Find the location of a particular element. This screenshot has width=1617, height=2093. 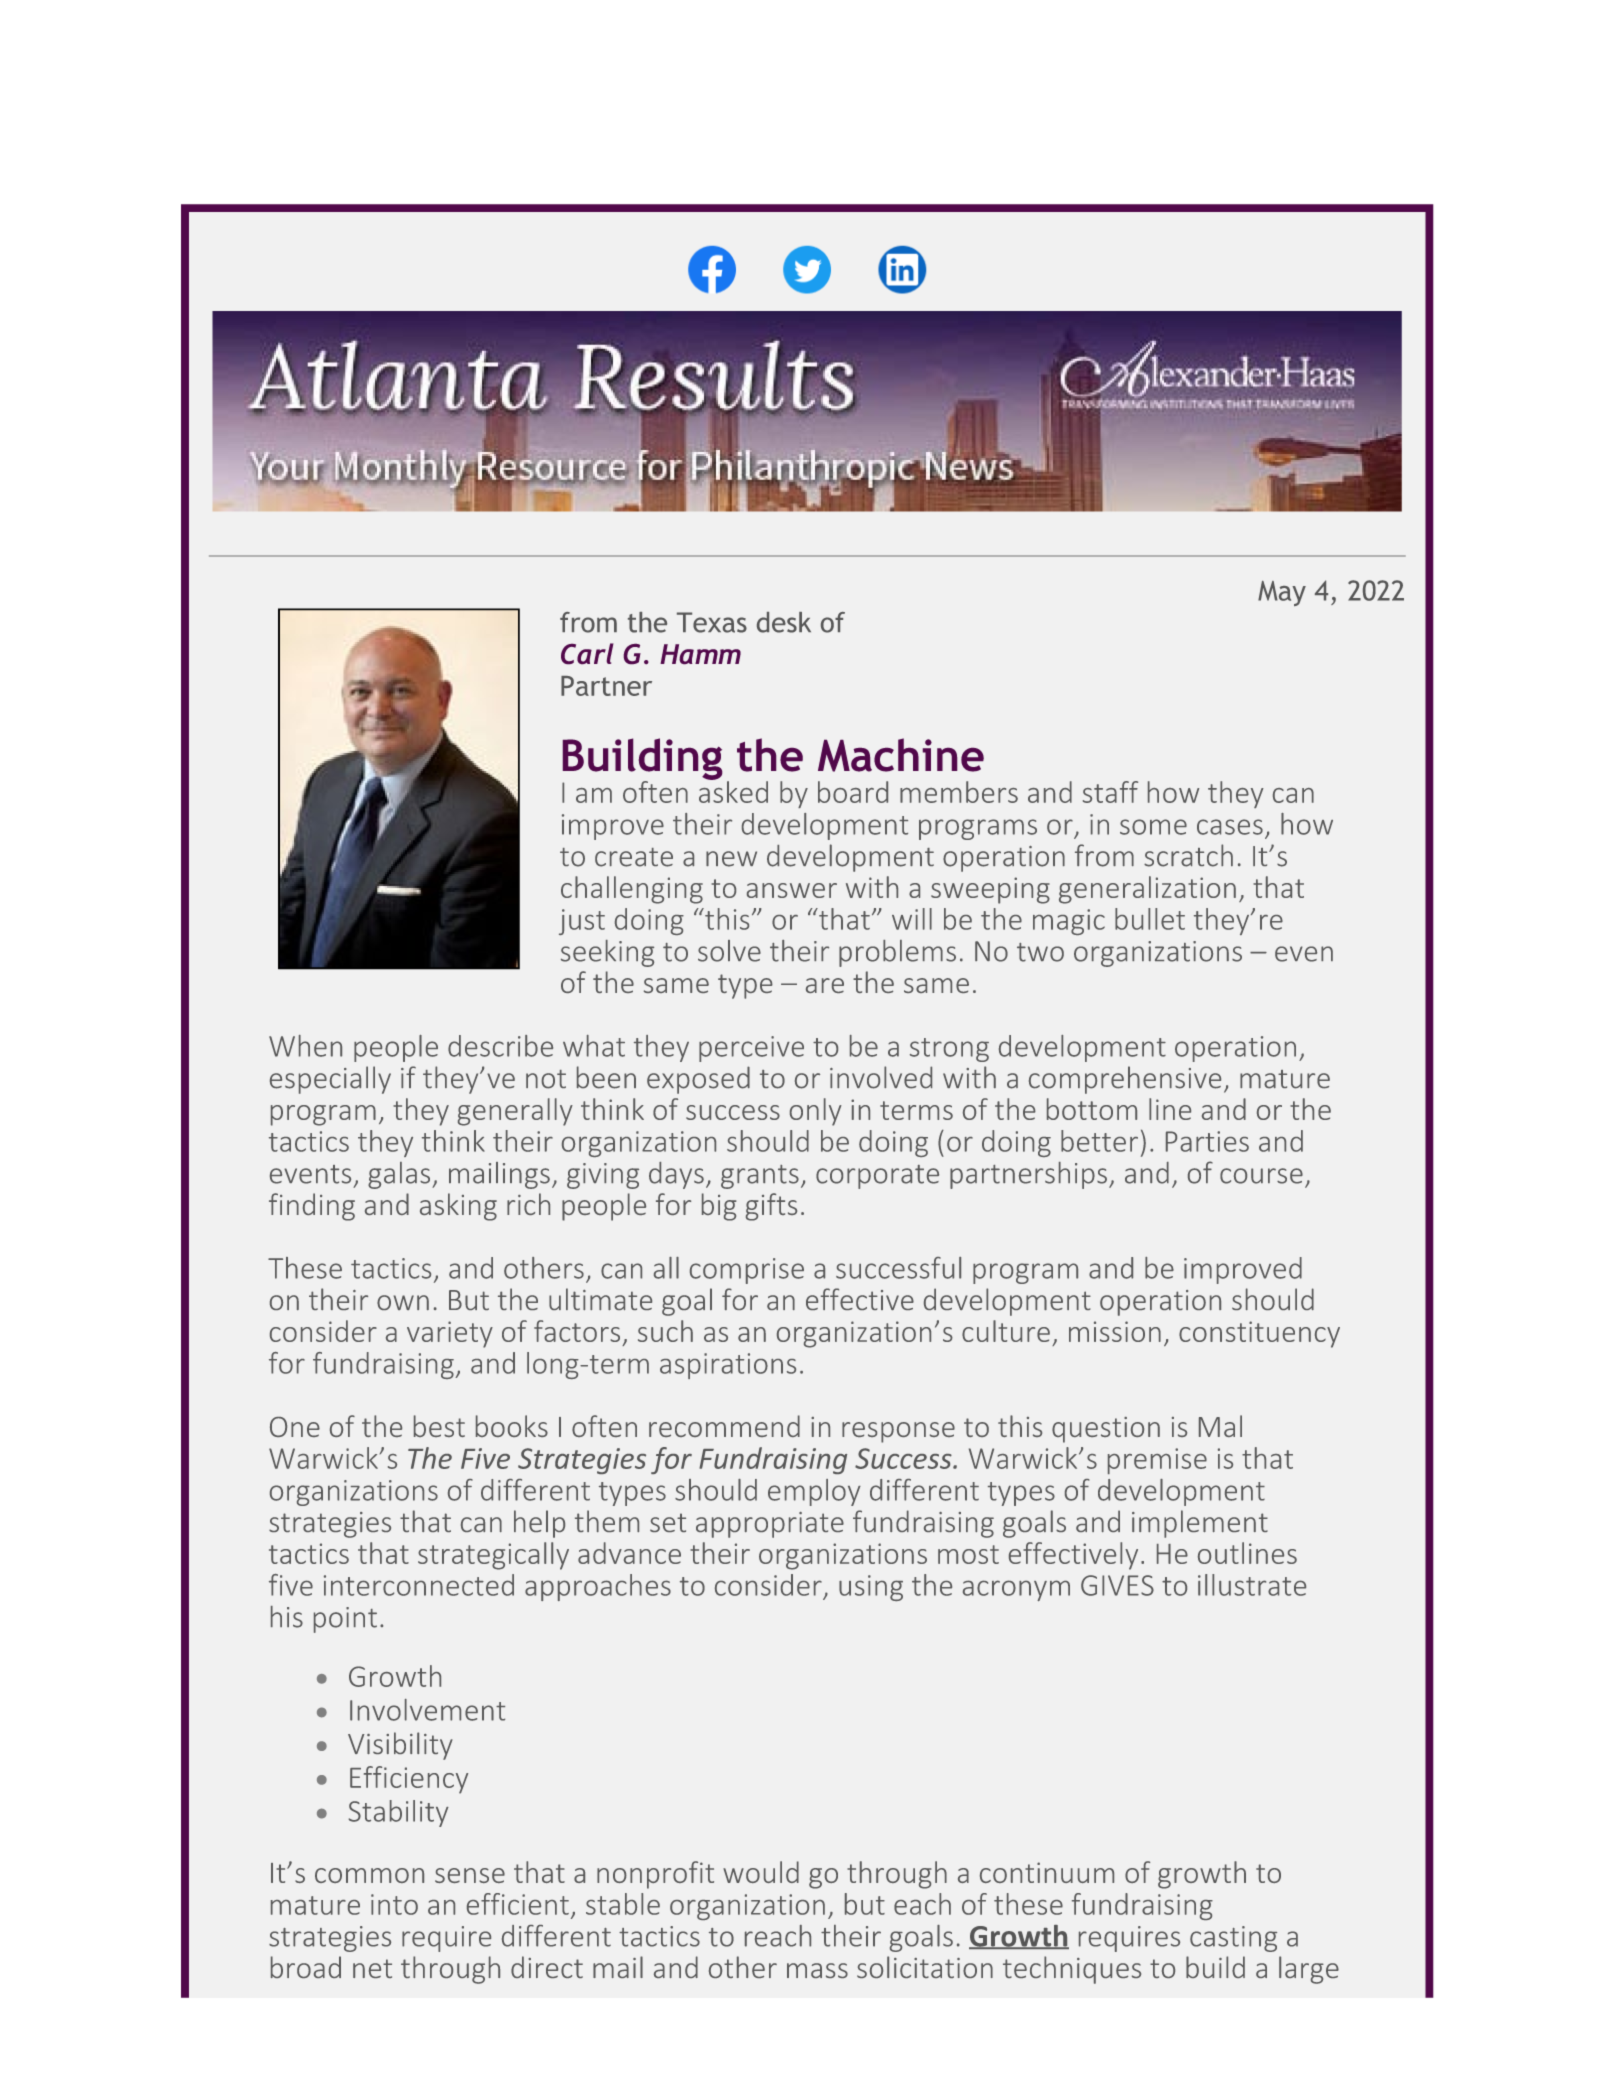

comprise is located at coordinates (747, 1271).
